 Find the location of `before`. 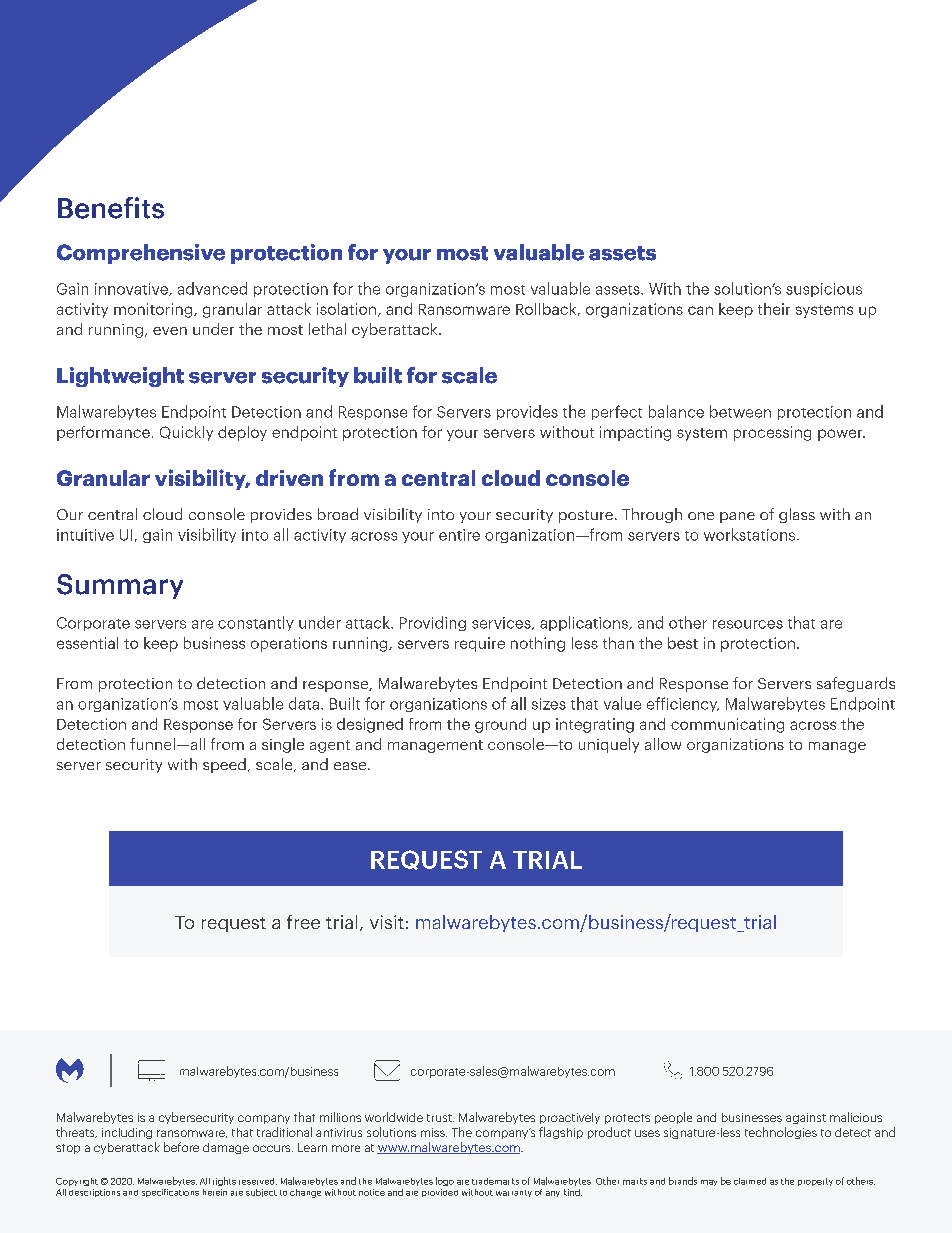

before is located at coordinates (181, 1147).
